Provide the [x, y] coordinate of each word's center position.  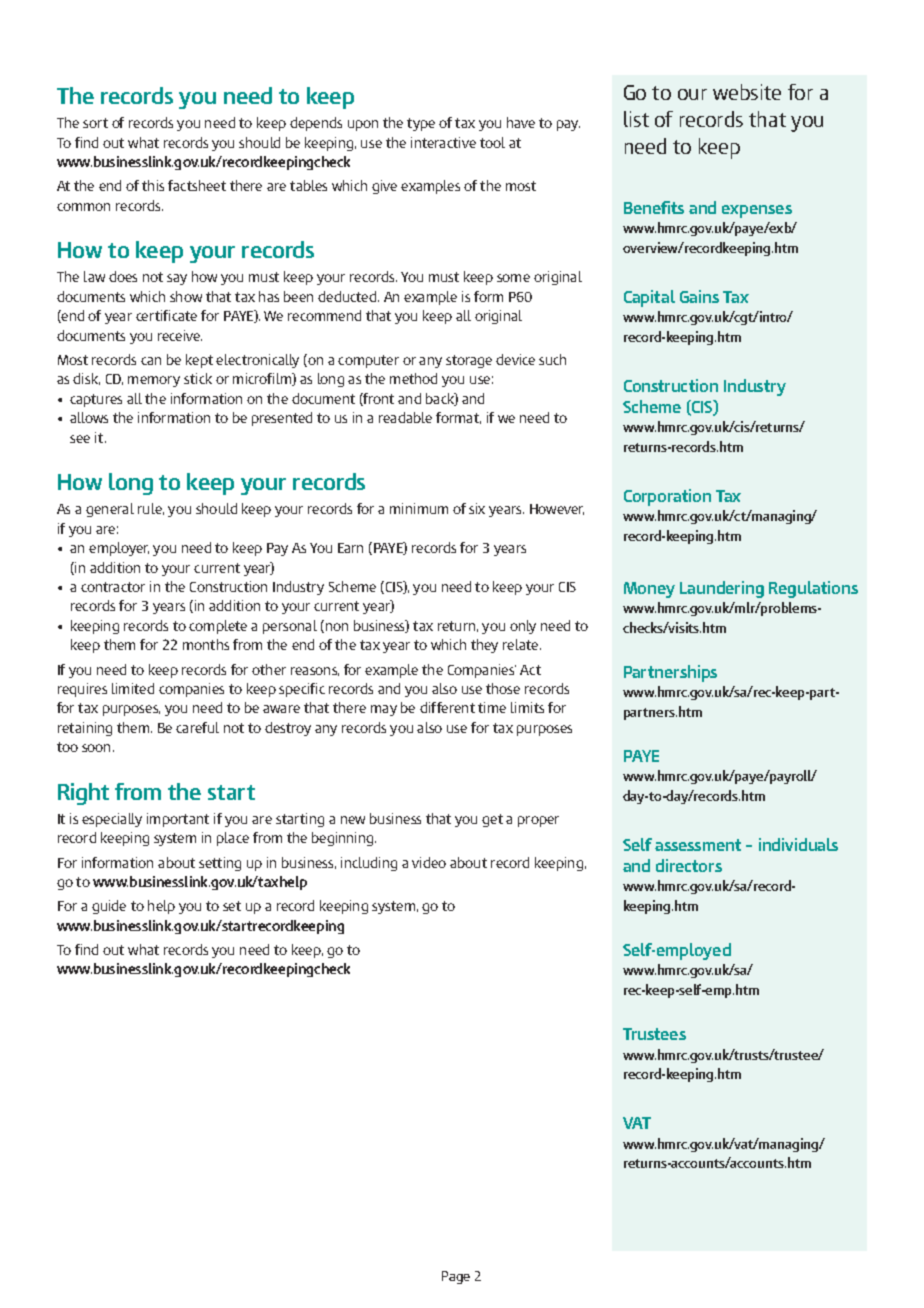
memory [154, 381]
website [747, 92]
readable [405, 417]
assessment [698, 845]
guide [109, 907]
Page [456, 1277]
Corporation [667, 497]
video [429, 862]
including [369, 864]
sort [95, 123]
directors [689, 865]
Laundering [722, 589]
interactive [443, 142]
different [447, 707]
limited [133, 688]
